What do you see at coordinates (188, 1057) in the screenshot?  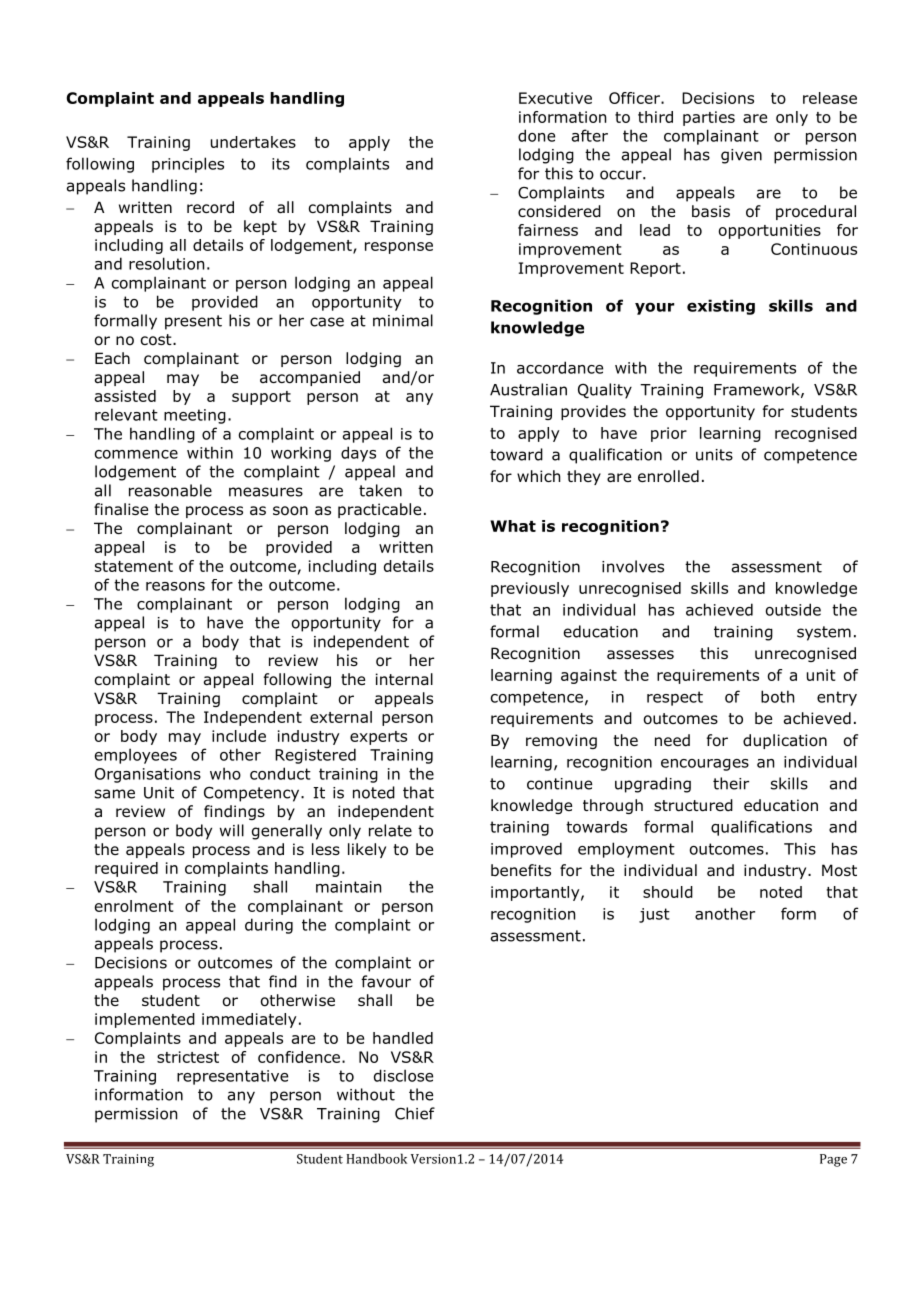 I see `strictest` at bounding box center [188, 1057].
